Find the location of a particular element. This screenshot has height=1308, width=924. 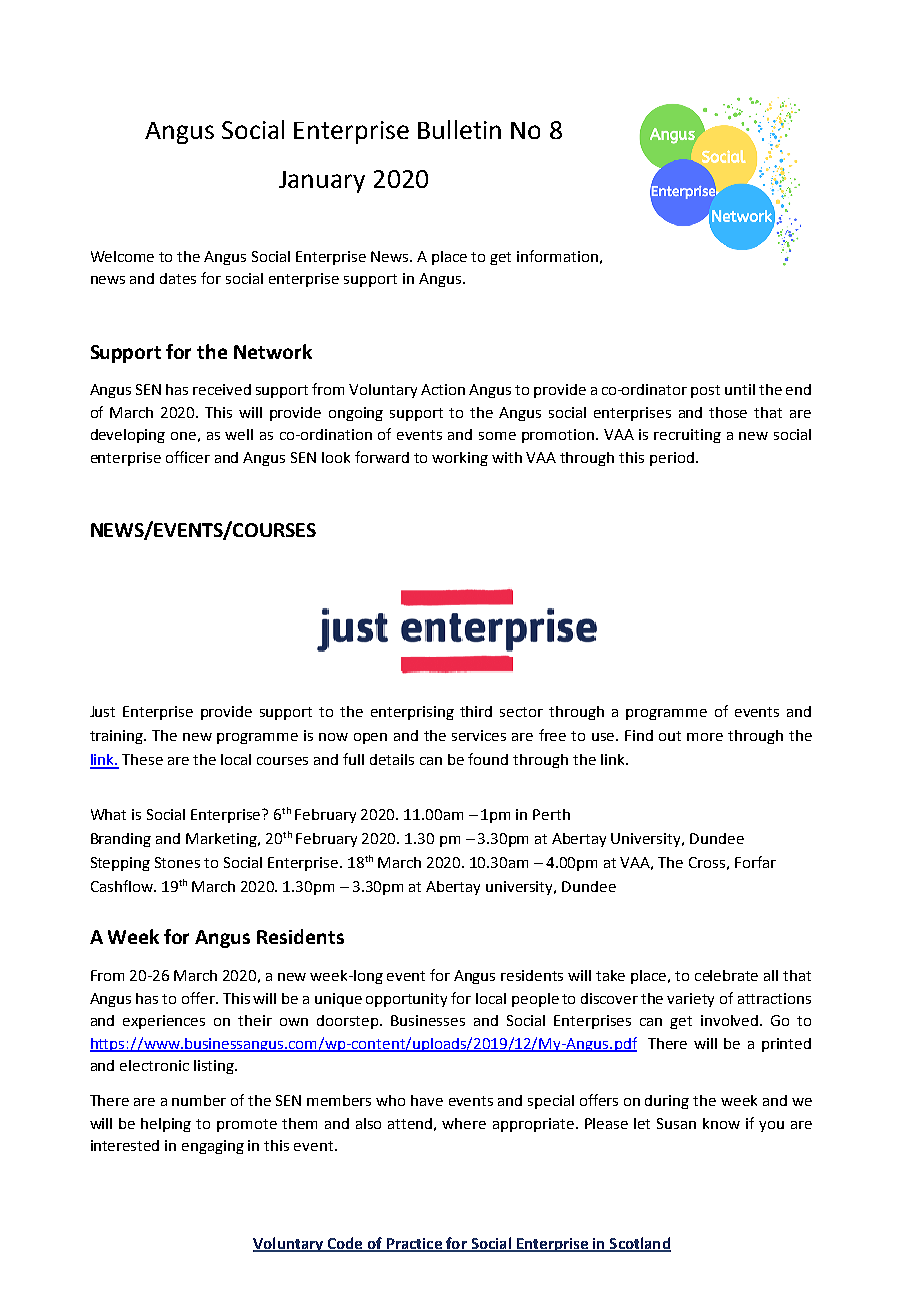

Just is located at coordinates (102, 711).
